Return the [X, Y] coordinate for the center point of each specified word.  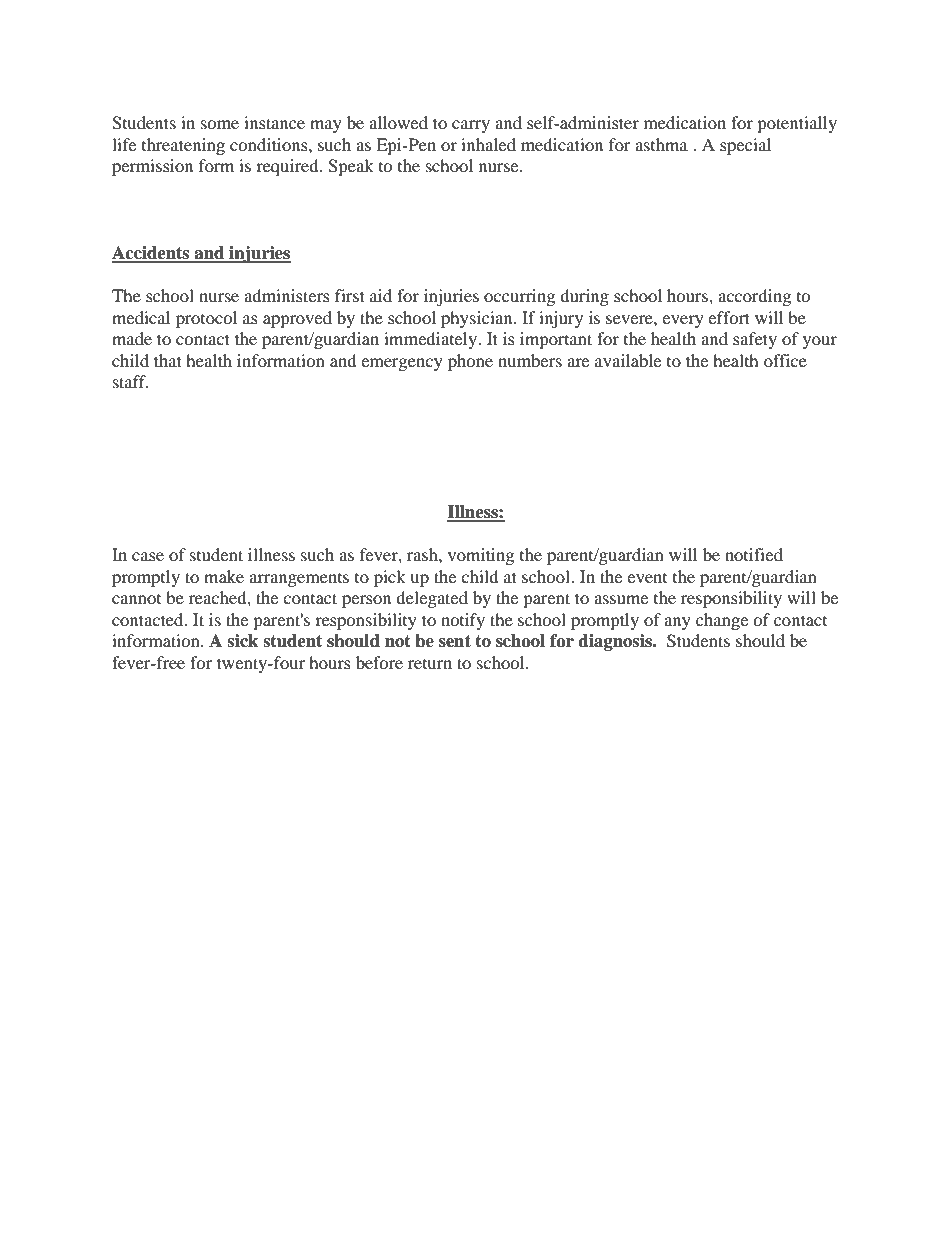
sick [242, 641]
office [785, 360]
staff [131, 381]
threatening [183, 146]
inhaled [488, 144]
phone [470, 362]
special [745, 146]
